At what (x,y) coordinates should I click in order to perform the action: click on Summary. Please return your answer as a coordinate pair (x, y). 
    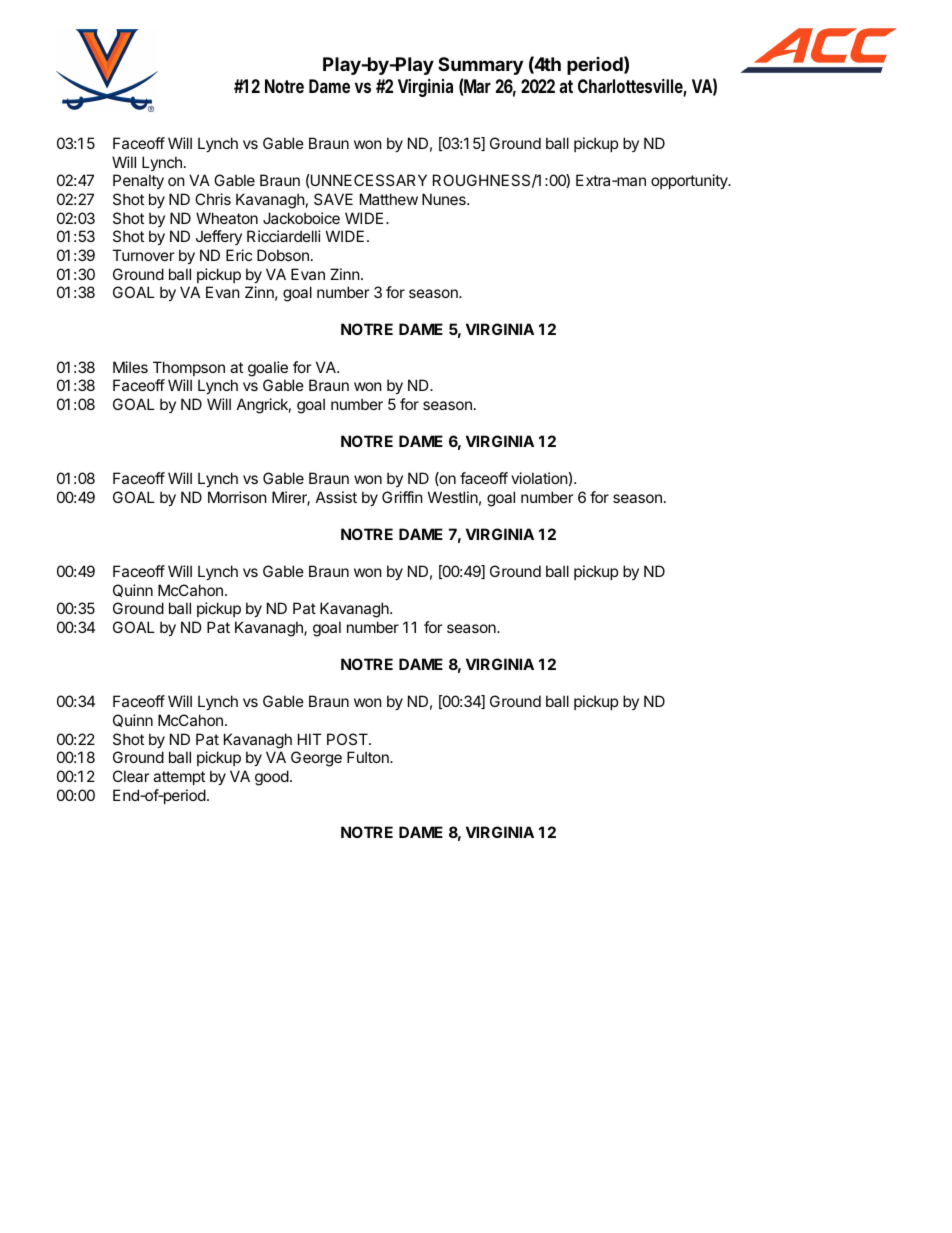
    Looking at the image, I should click on (480, 66).
